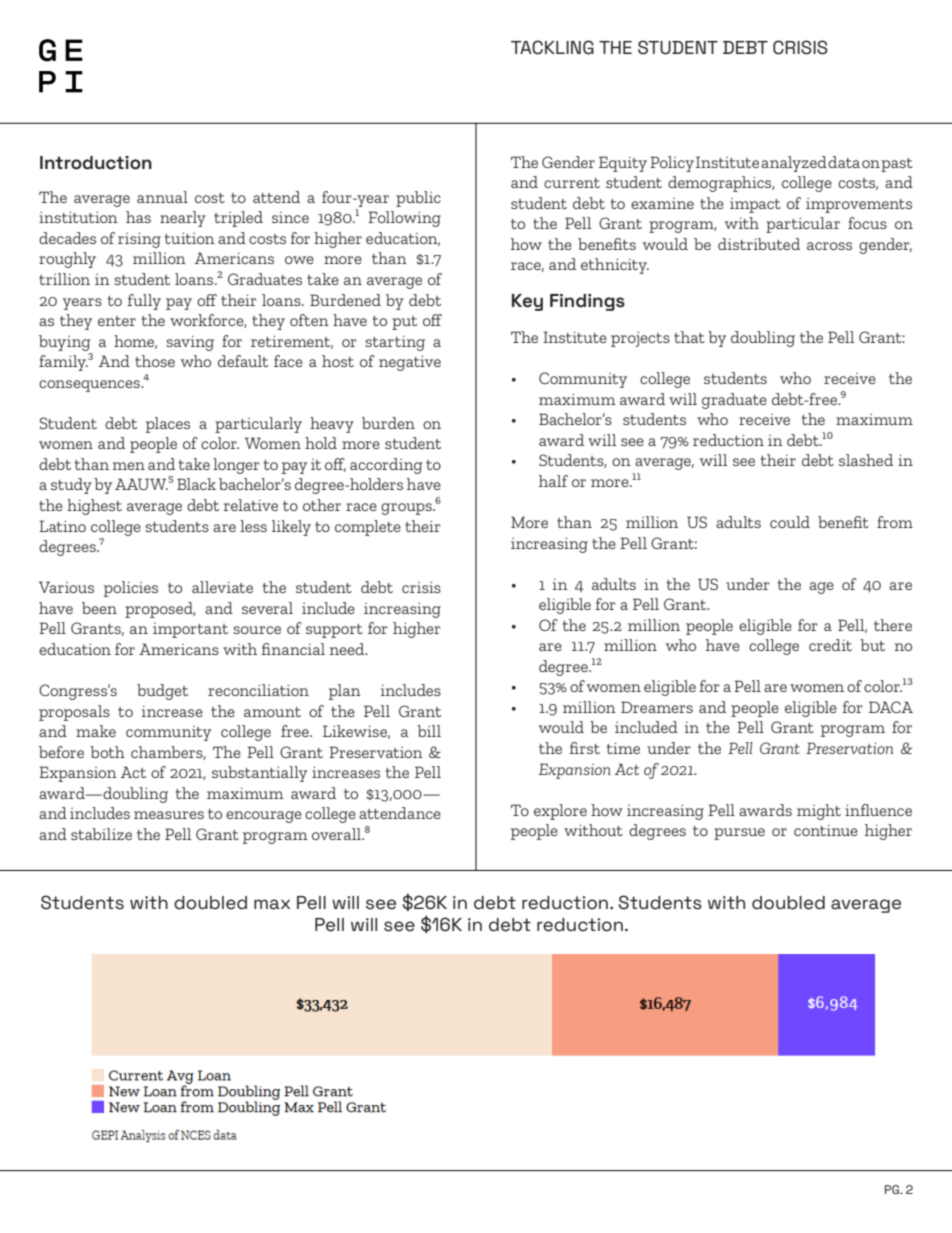 The width and height of the page is (952, 1233). What do you see at coordinates (830, 645) in the page?
I see `credit` at bounding box center [830, 645].
